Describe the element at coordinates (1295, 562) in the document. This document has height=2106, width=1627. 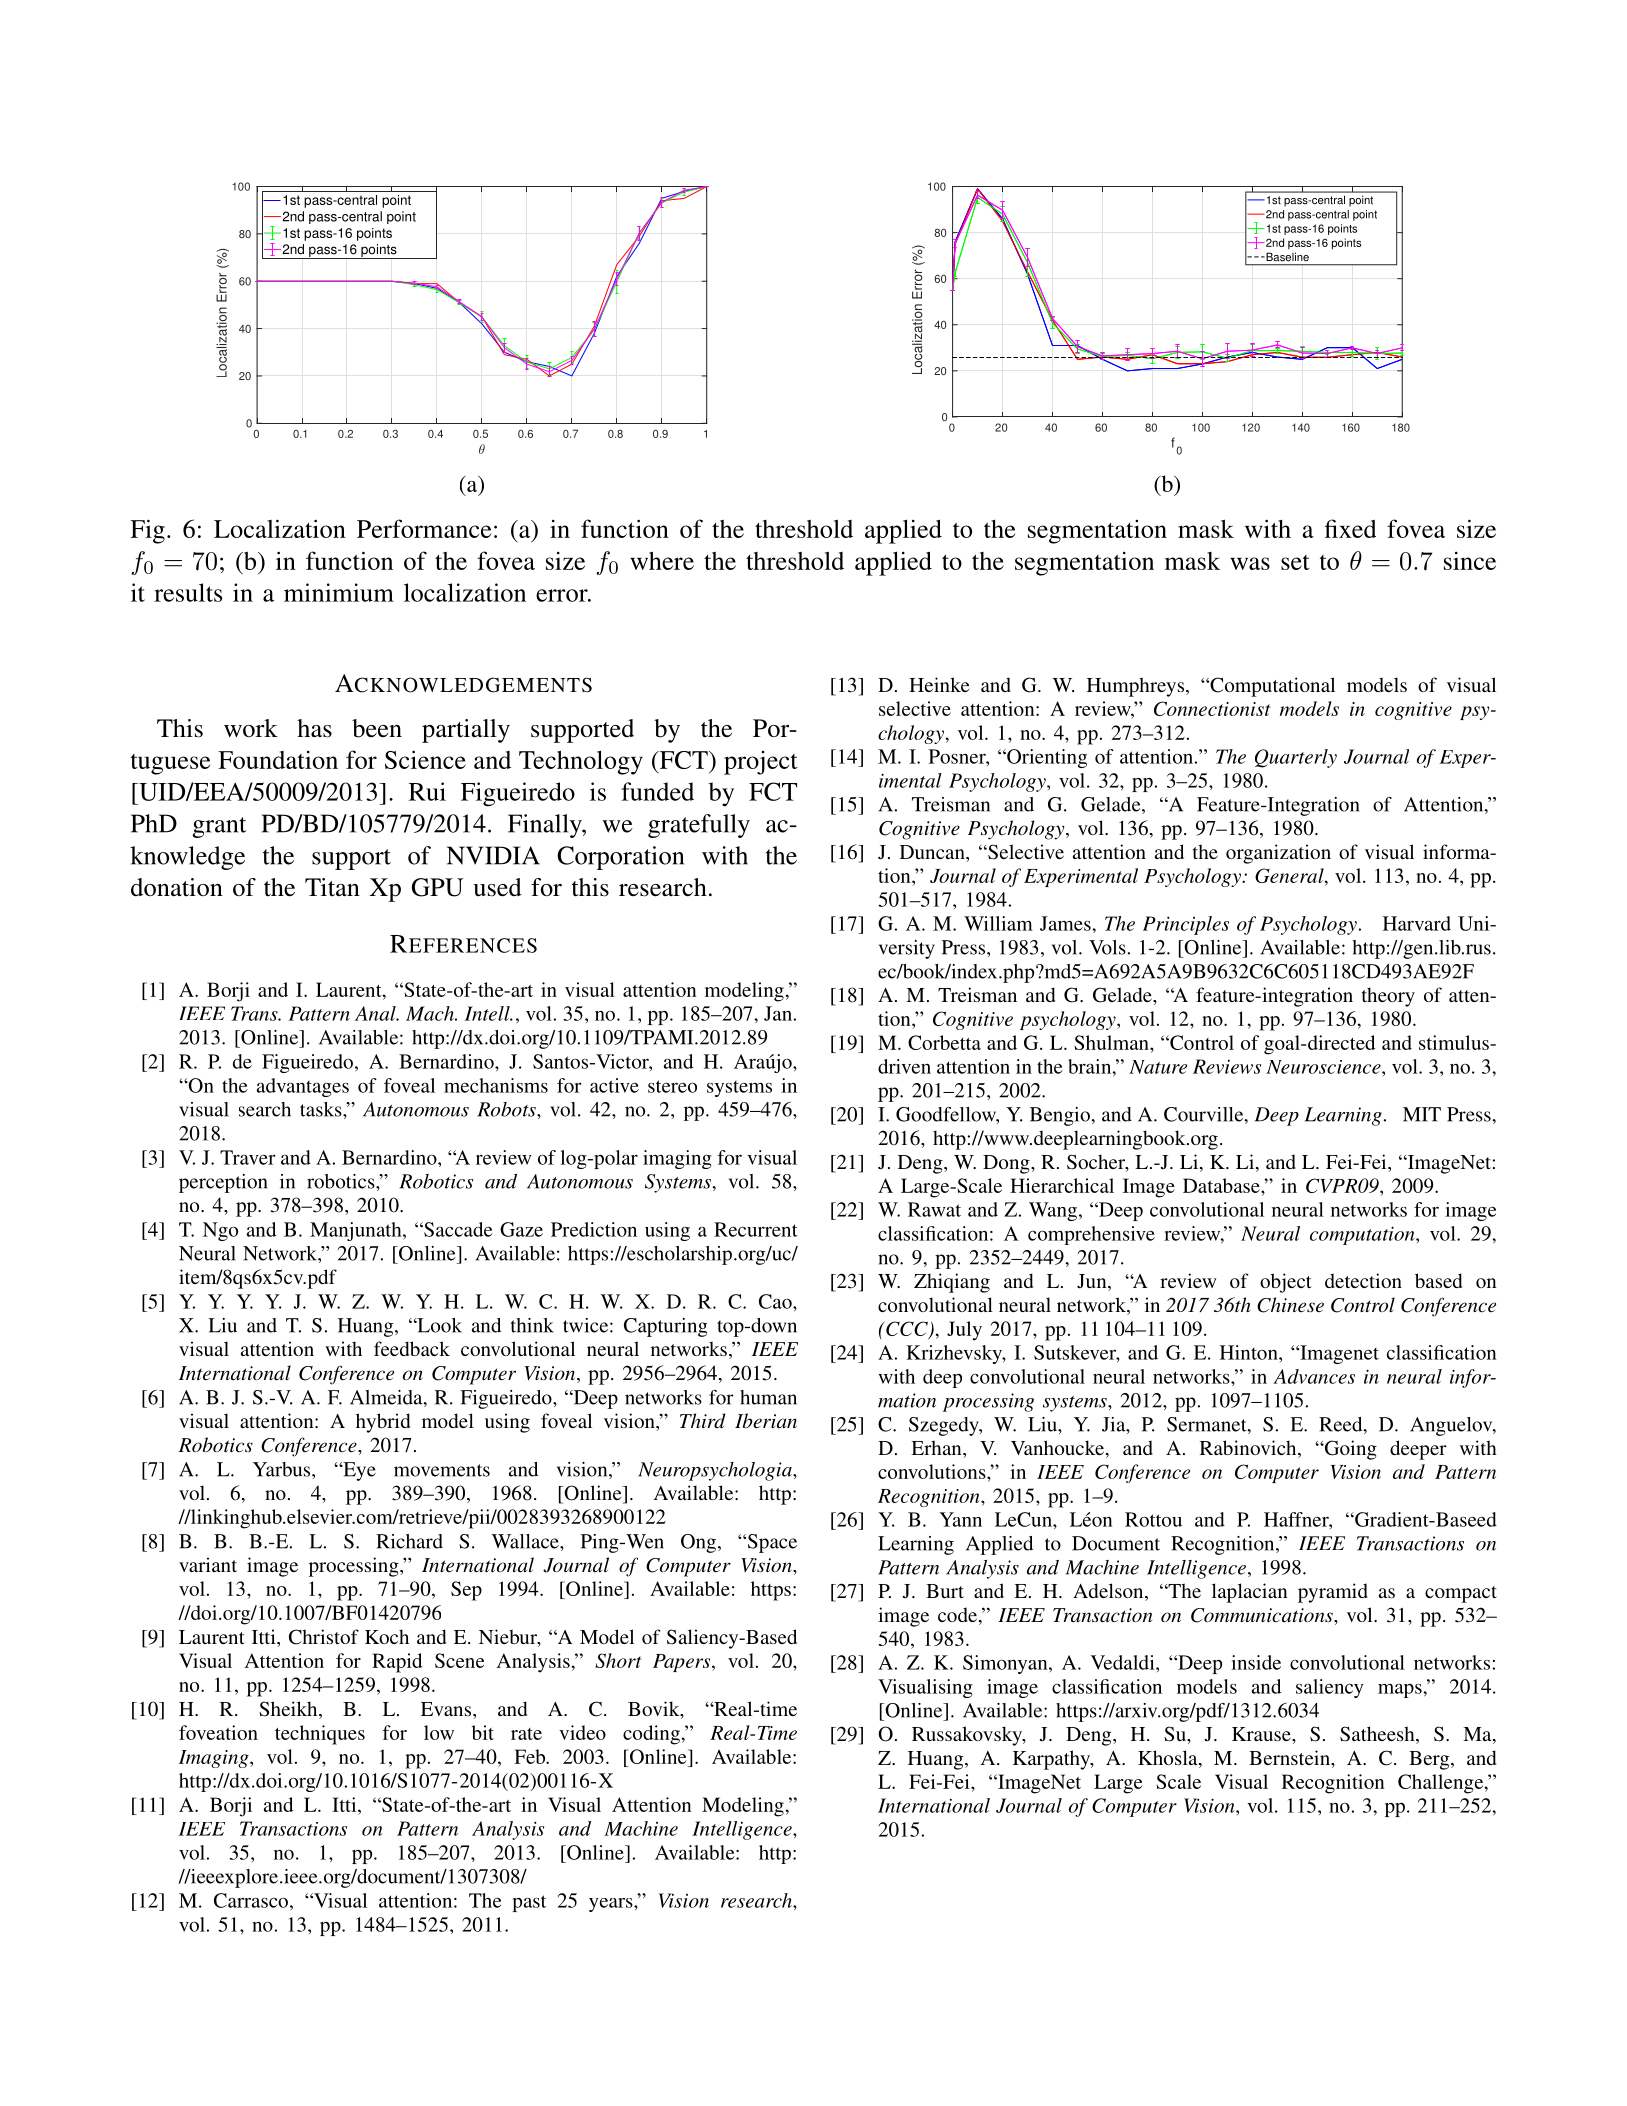
I see `set` at that location.
